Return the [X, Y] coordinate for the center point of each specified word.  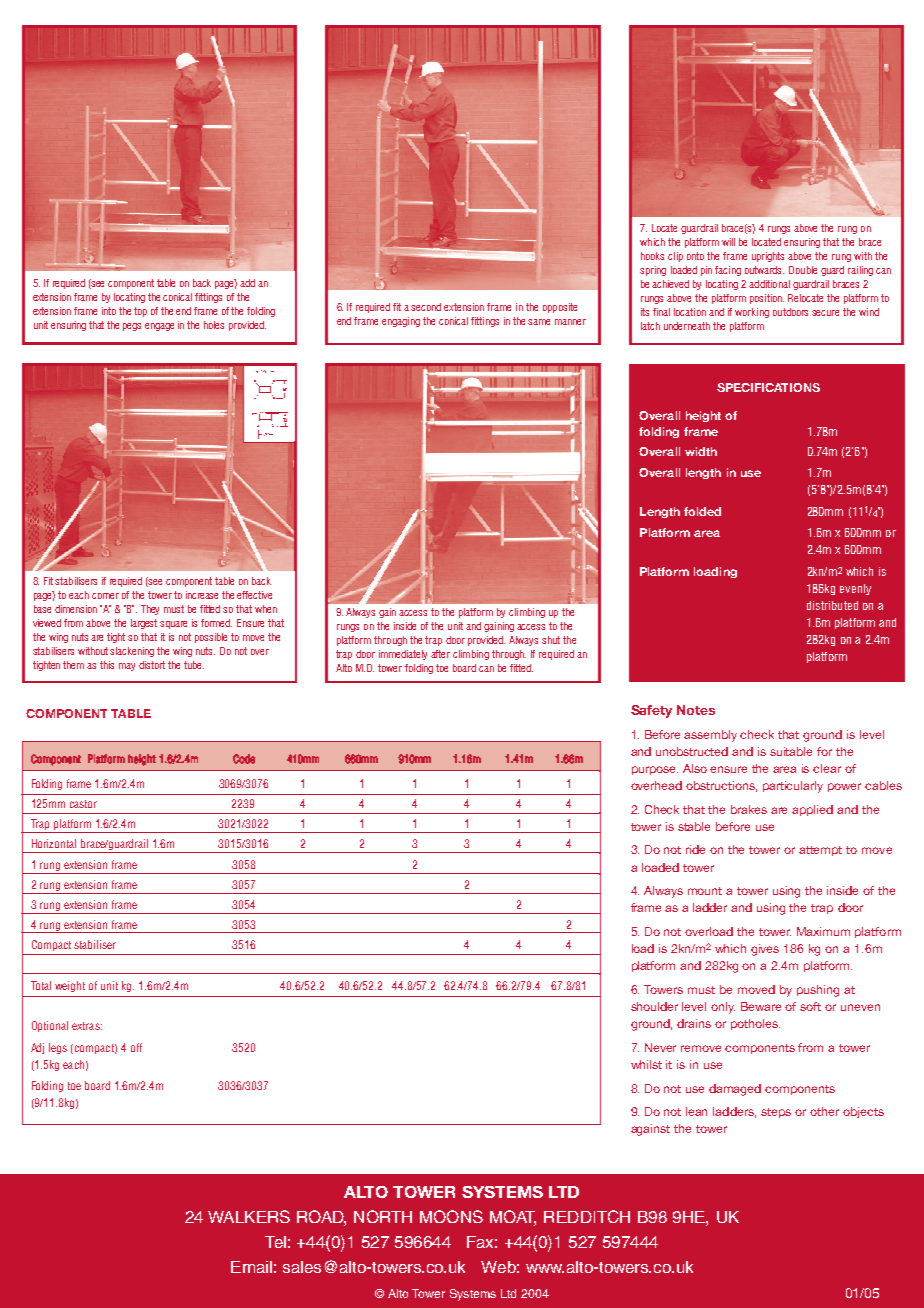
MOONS [451, 1216]
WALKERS [249, 1216]
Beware [761, 1006]
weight [70, 986]
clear [827, 768]
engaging [401, 322]
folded [702, 511]
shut [551, 640]
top [140, 312]
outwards [764, 270]
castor [83, 804]
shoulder [654, 1006]
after [440, 654]
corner [105, 596]
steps [776, 1113]
